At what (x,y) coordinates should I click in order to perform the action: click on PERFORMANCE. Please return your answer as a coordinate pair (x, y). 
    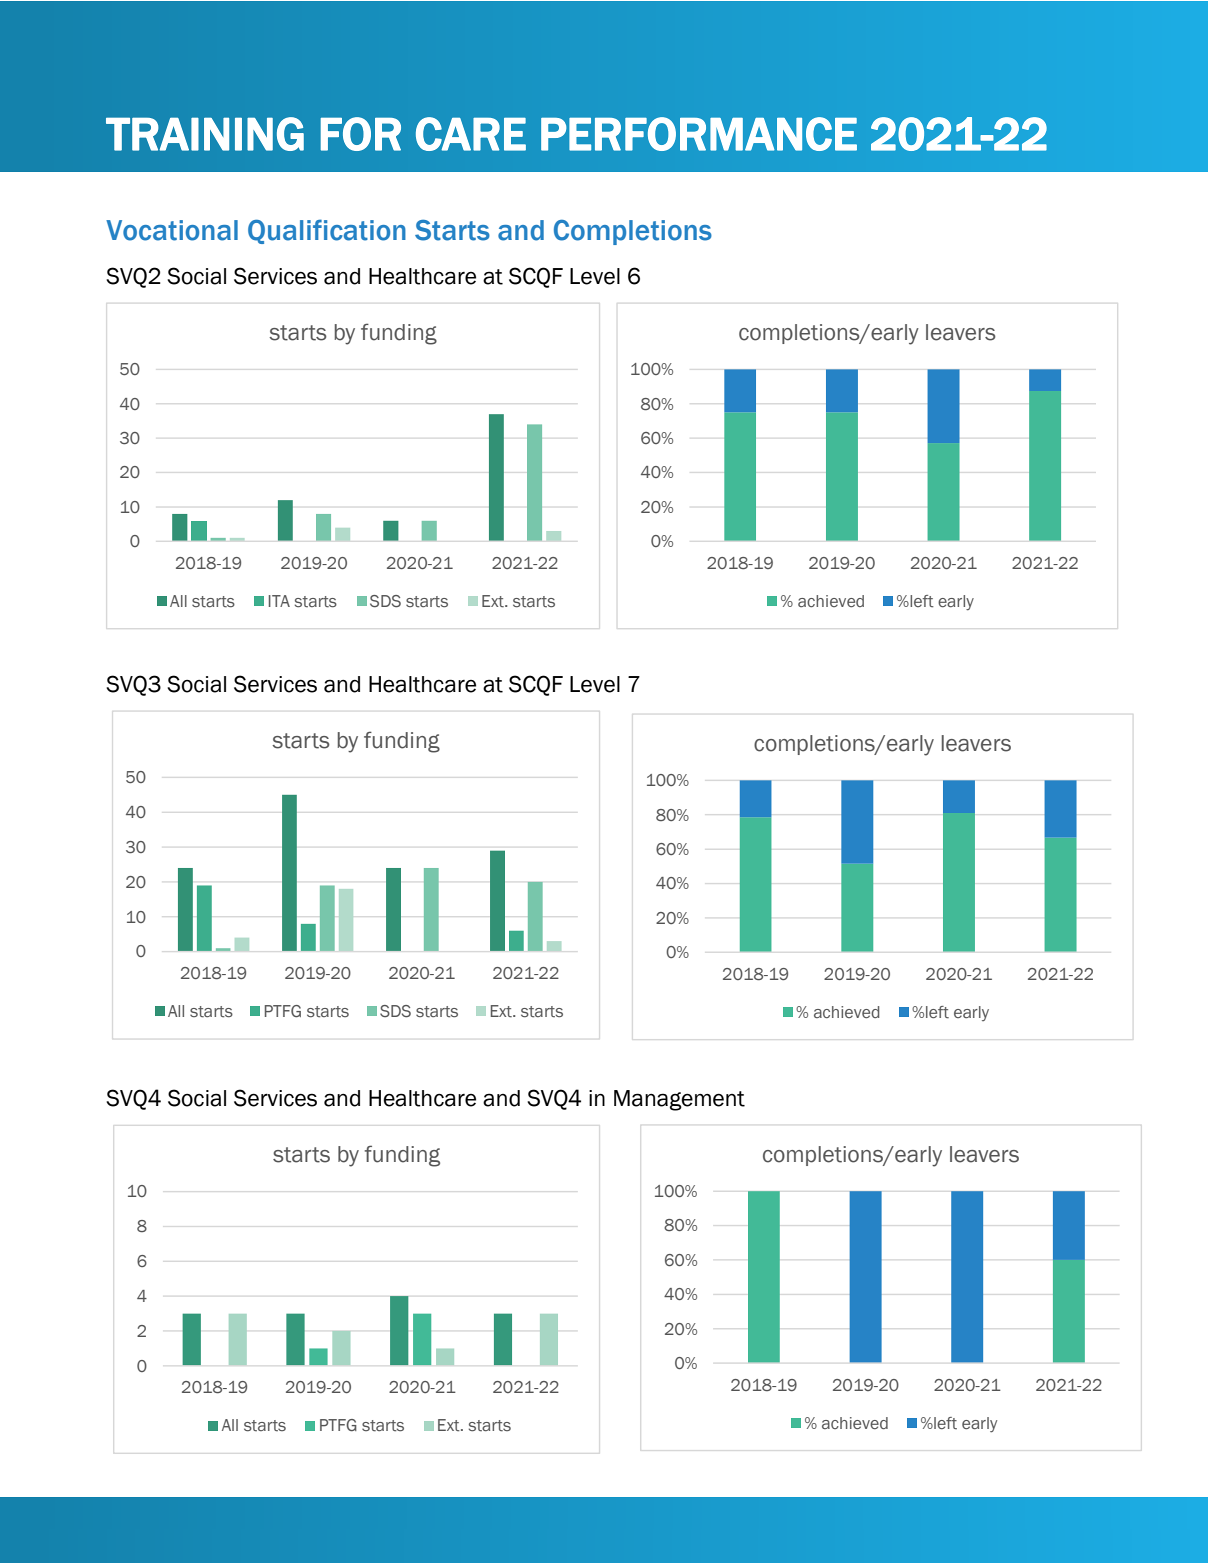
    Looking at the image, I should click on (699, 134).
